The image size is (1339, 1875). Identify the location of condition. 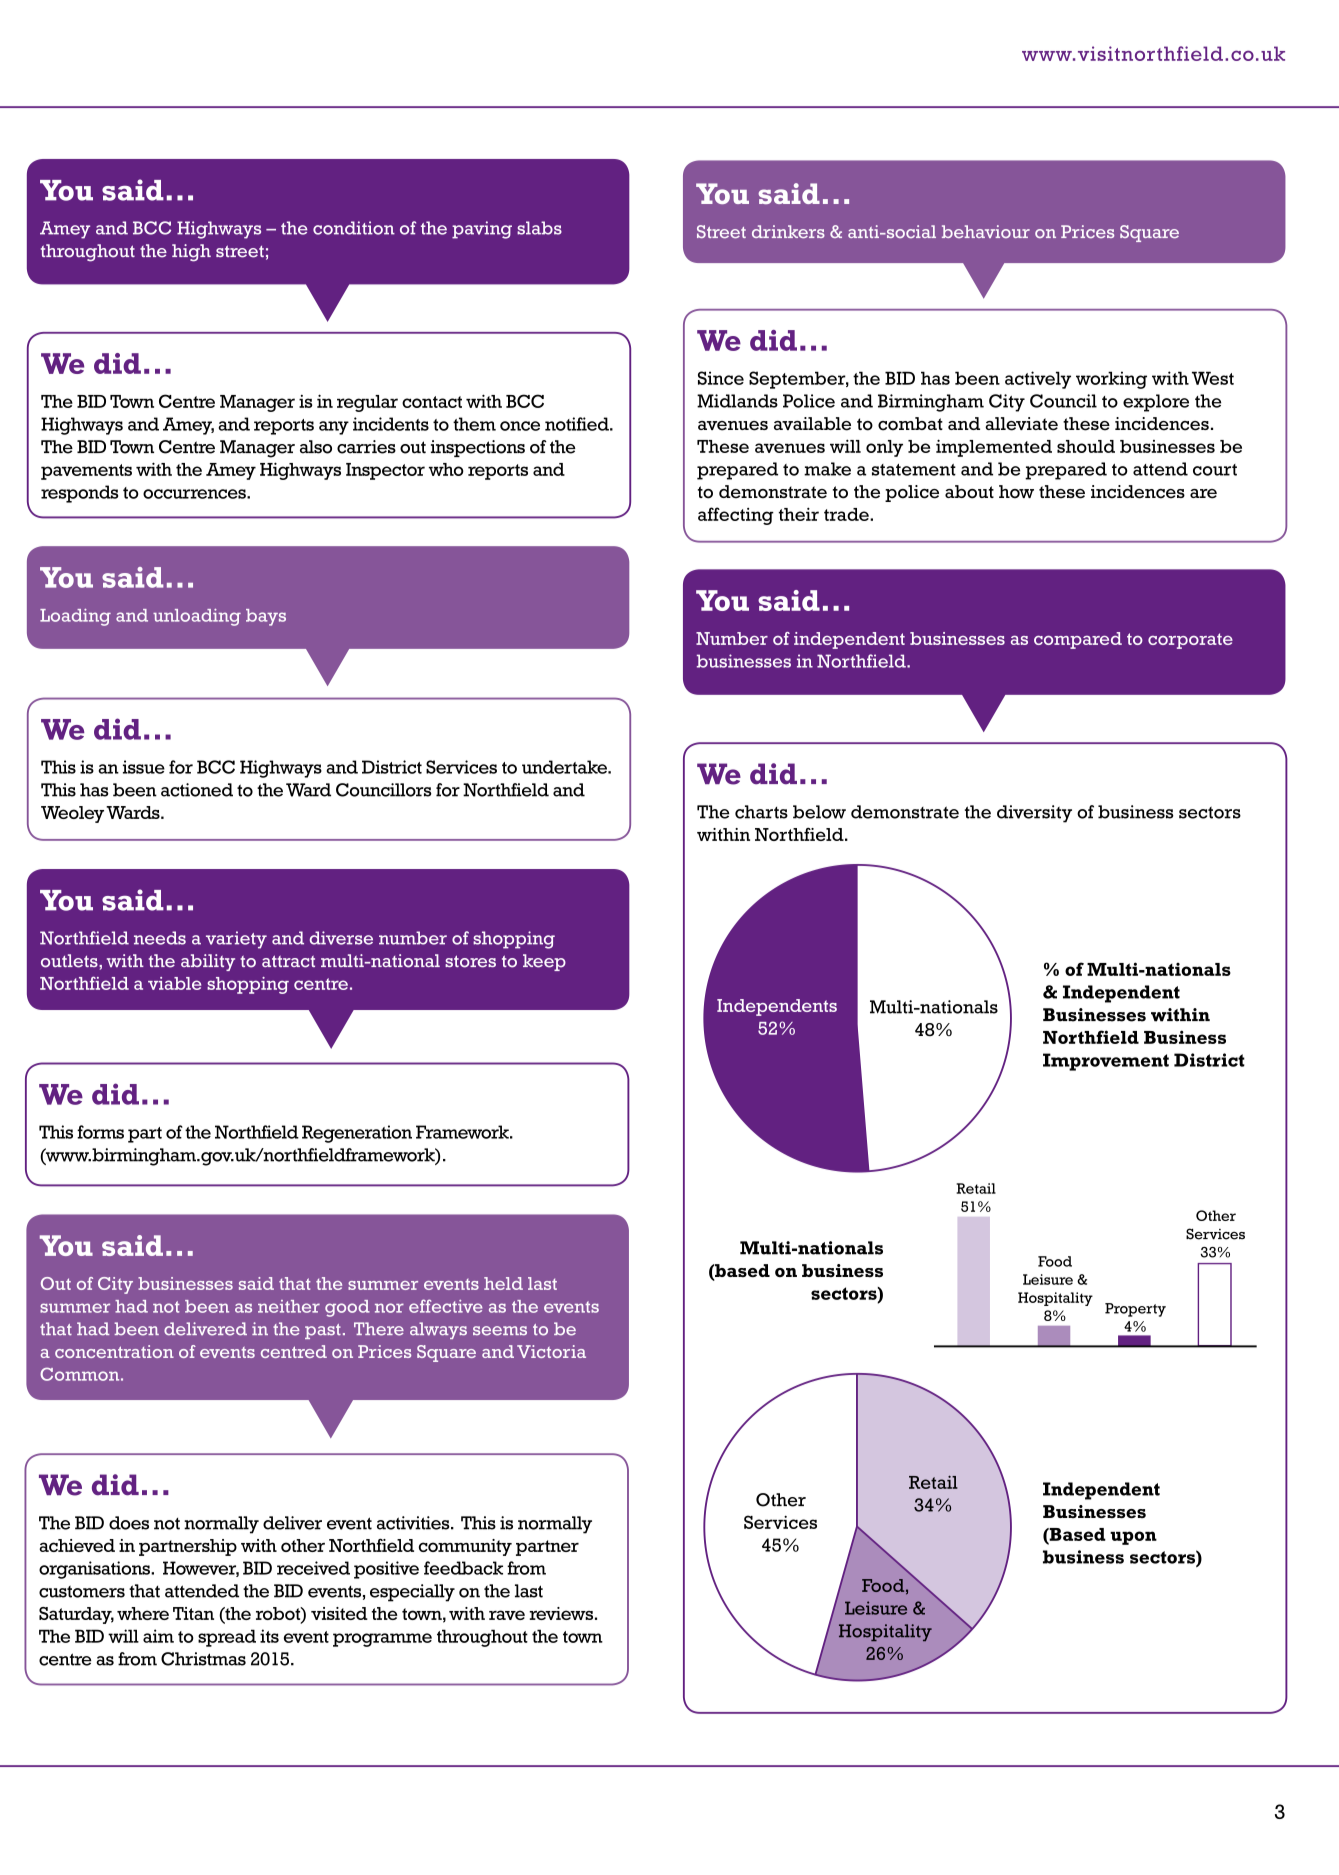
(354, 228).
